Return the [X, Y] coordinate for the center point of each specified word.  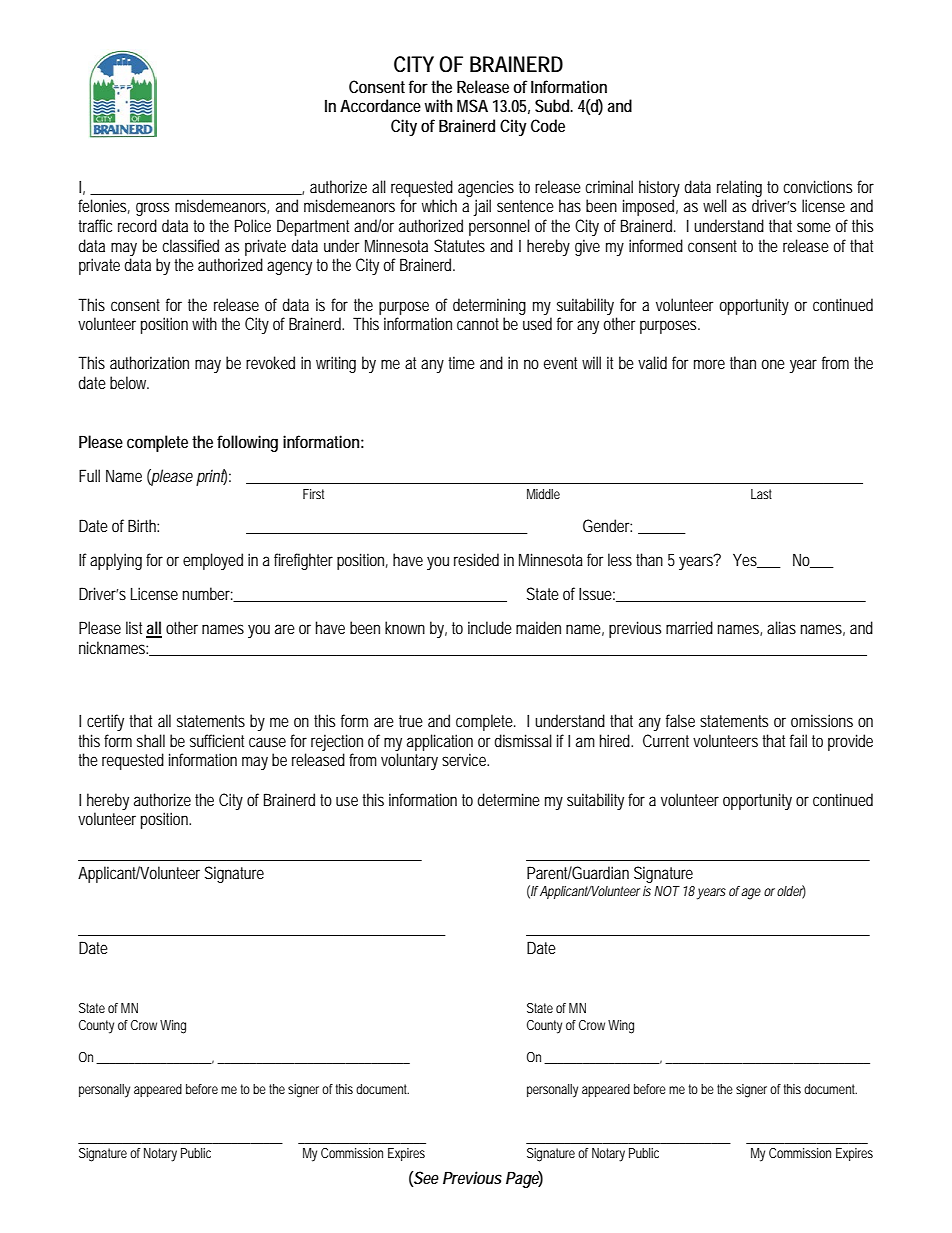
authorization [149, 362]
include [490, 627]
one [773, 364]
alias [781, 627]
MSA [472, 105]
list [136, 629]
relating [739, 188]
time [461, 362]
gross [152, 209]
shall [151, 740]
